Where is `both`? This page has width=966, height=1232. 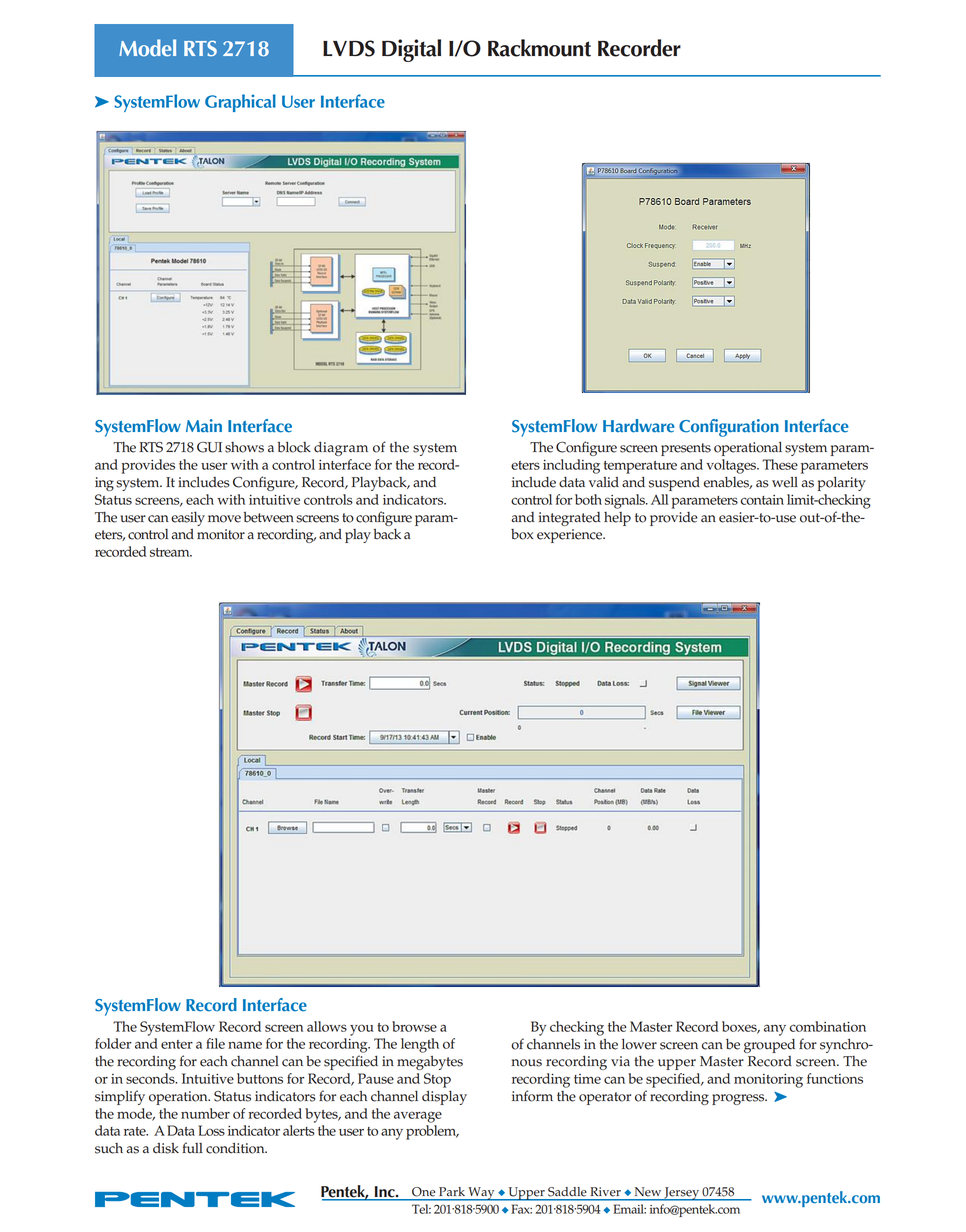 both is located at coordinates (588, 499).
